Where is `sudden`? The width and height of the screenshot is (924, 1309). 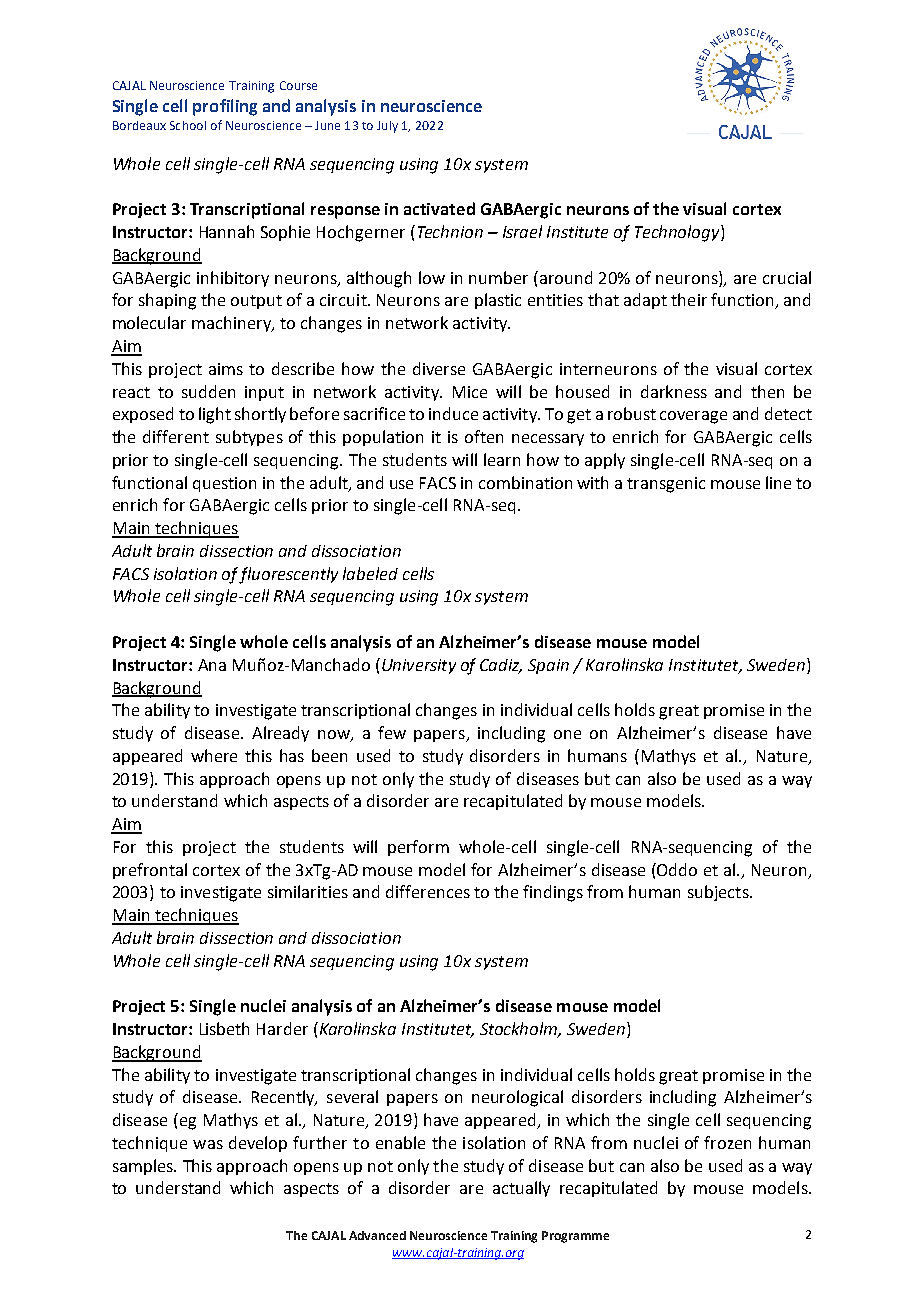 sudden is located at coordinates (208, 391).
